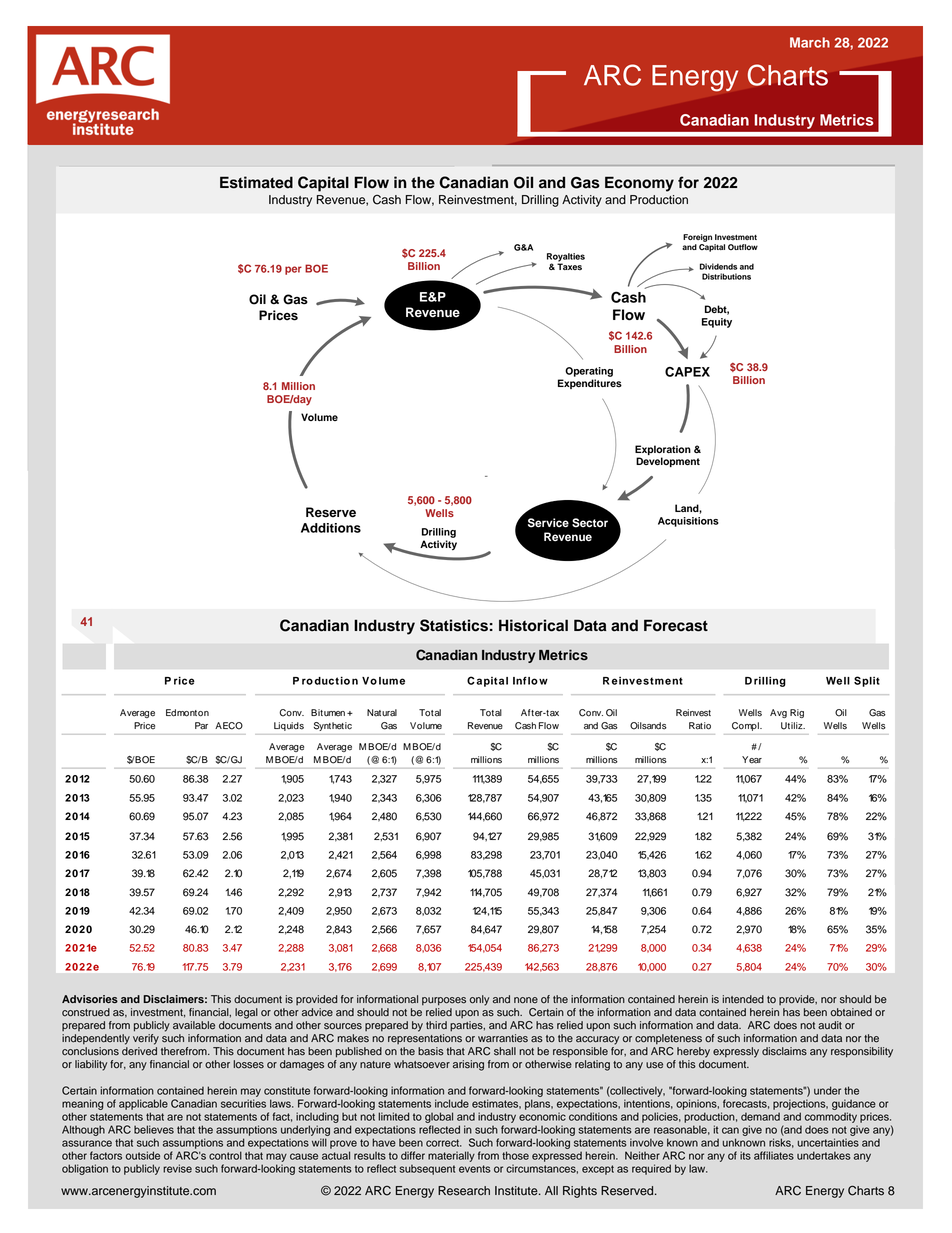 The height and width of the screenshot is (1233, 952). Describe the element at coordinates (566, 258) in the screenshot. I see `Royalties` at that location.
